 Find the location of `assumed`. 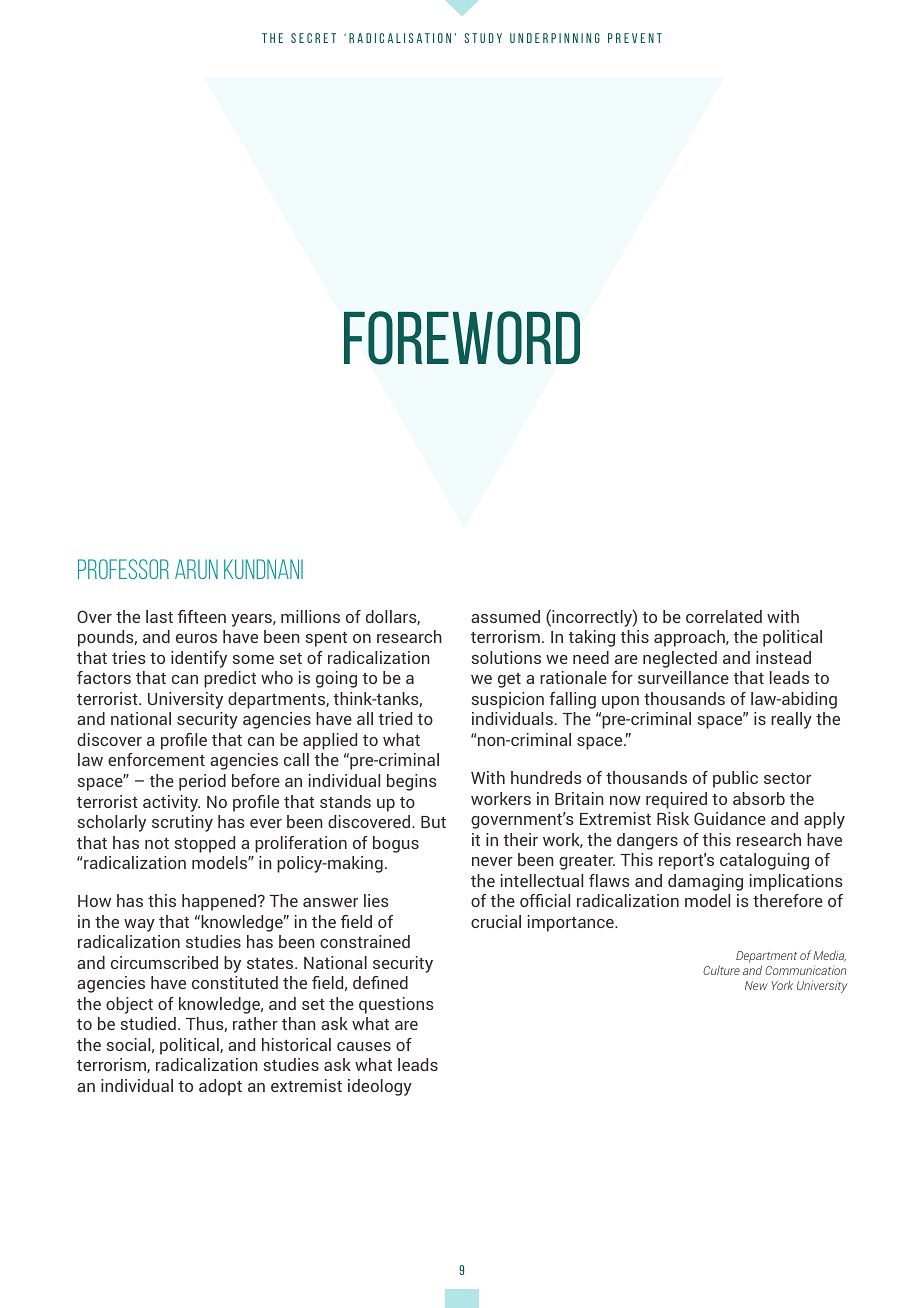

assumed is located at coordinates (505, 616).
